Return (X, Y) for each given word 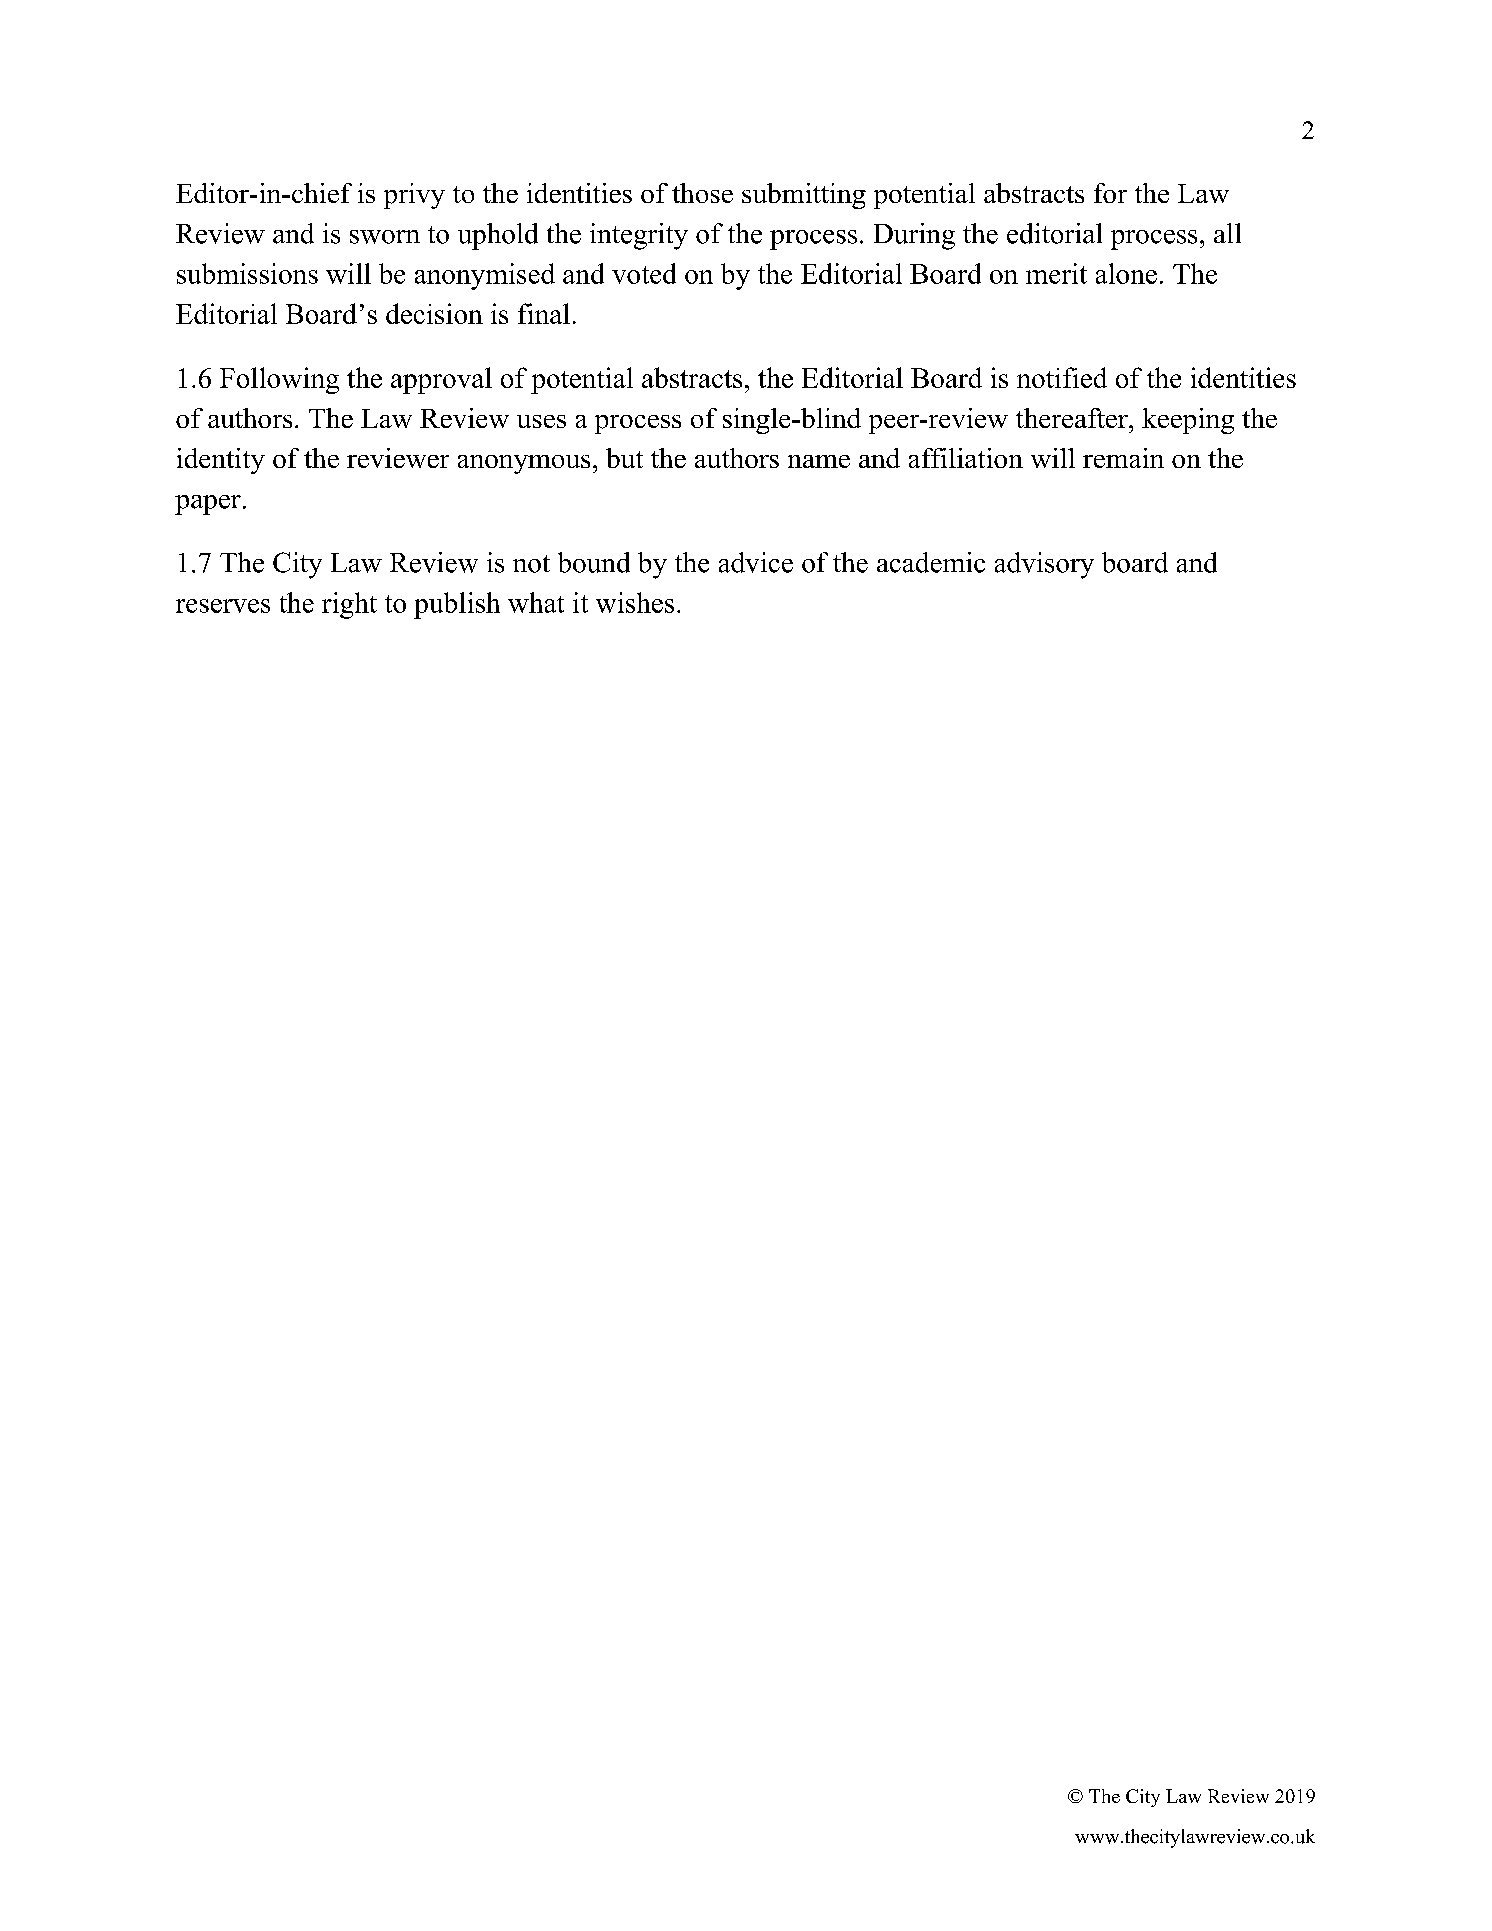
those (702, 193)
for (1110, 193)
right (349, 605)
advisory (1044, 565)
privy (414, 196)
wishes (635, 602)
